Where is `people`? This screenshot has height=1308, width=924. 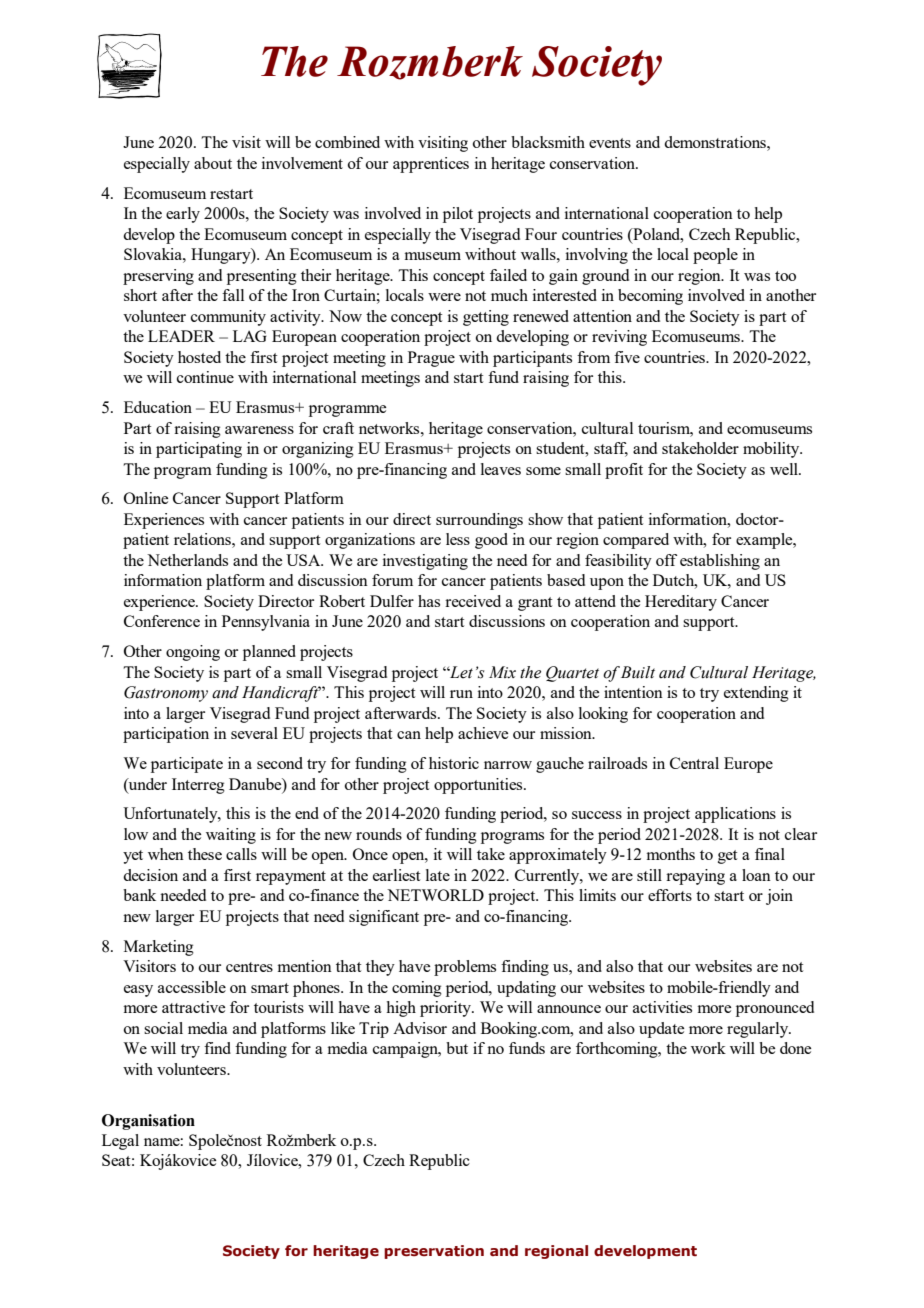
people is located at coordinates (715, 256).
